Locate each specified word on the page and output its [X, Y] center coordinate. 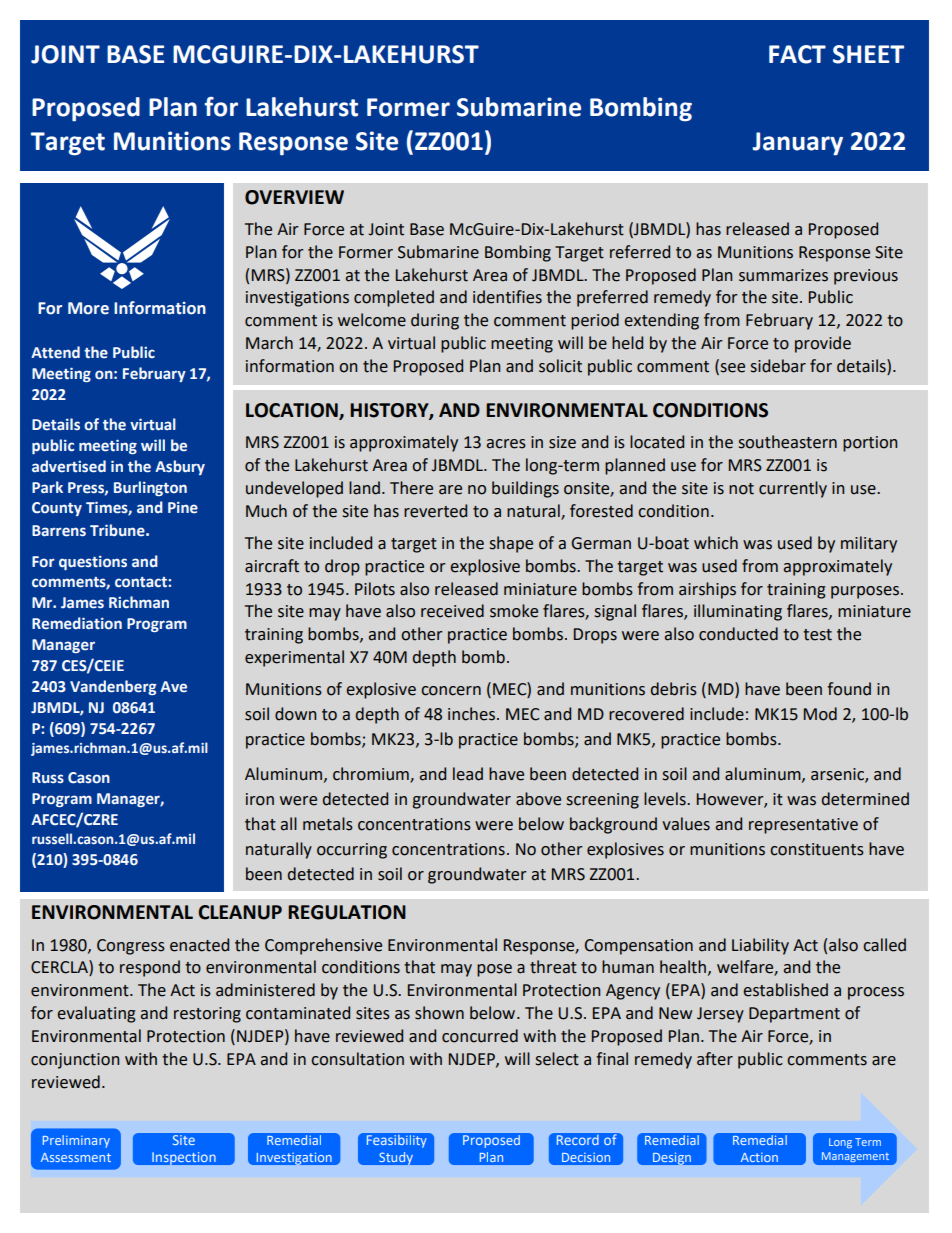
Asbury [180, 467]
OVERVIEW [294, 197]
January [798, 144]
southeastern [788, 442]
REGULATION [347, 912]
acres [506, 444]
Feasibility [396, 1141]
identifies [507, 297]
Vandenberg [113, 687]
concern [451, 691]
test [817, 635]
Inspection [184, 1157]
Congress [131, 947]
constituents [817, 849]
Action [759, 1157]
